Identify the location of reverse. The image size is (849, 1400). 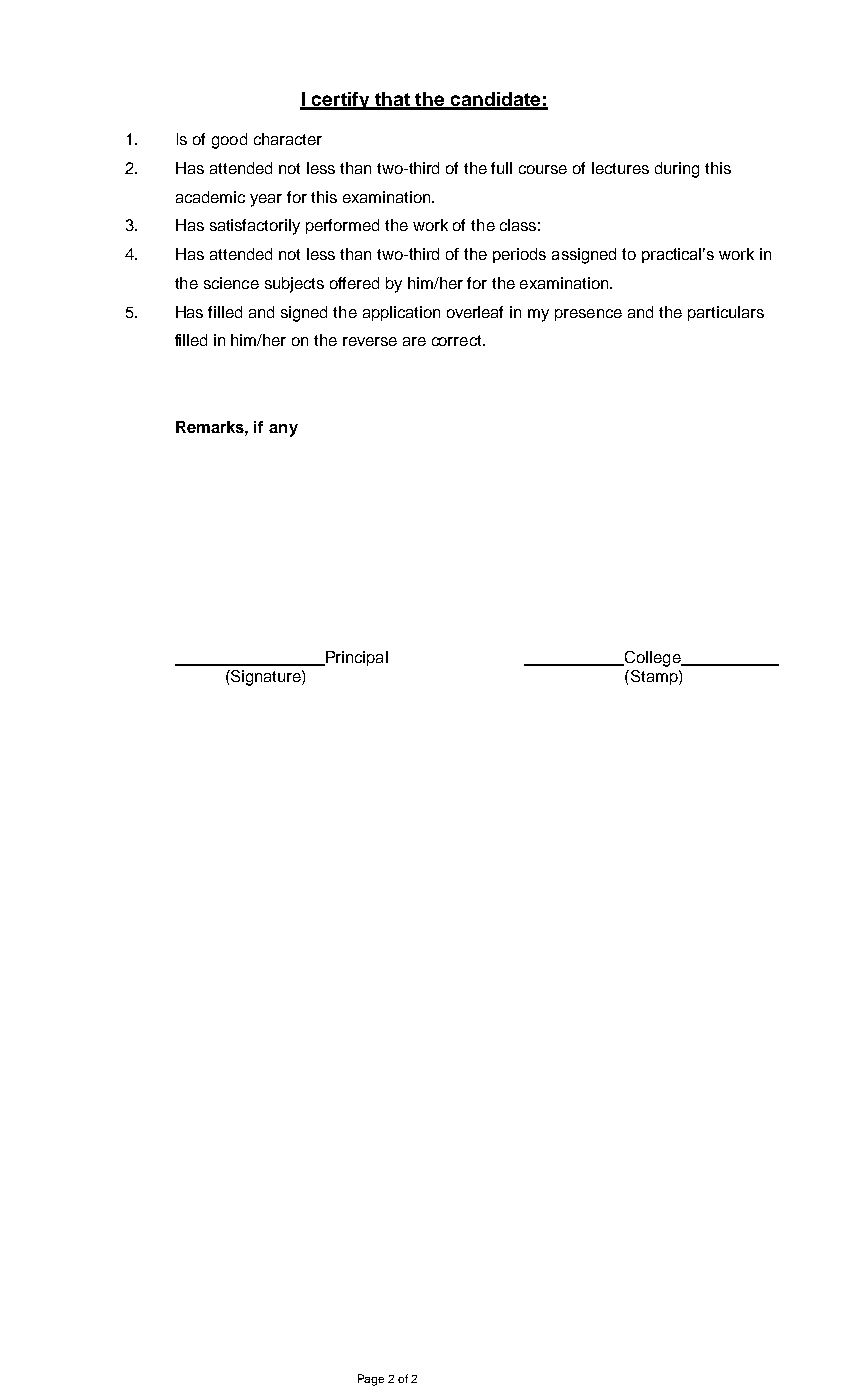
(370, 341).
